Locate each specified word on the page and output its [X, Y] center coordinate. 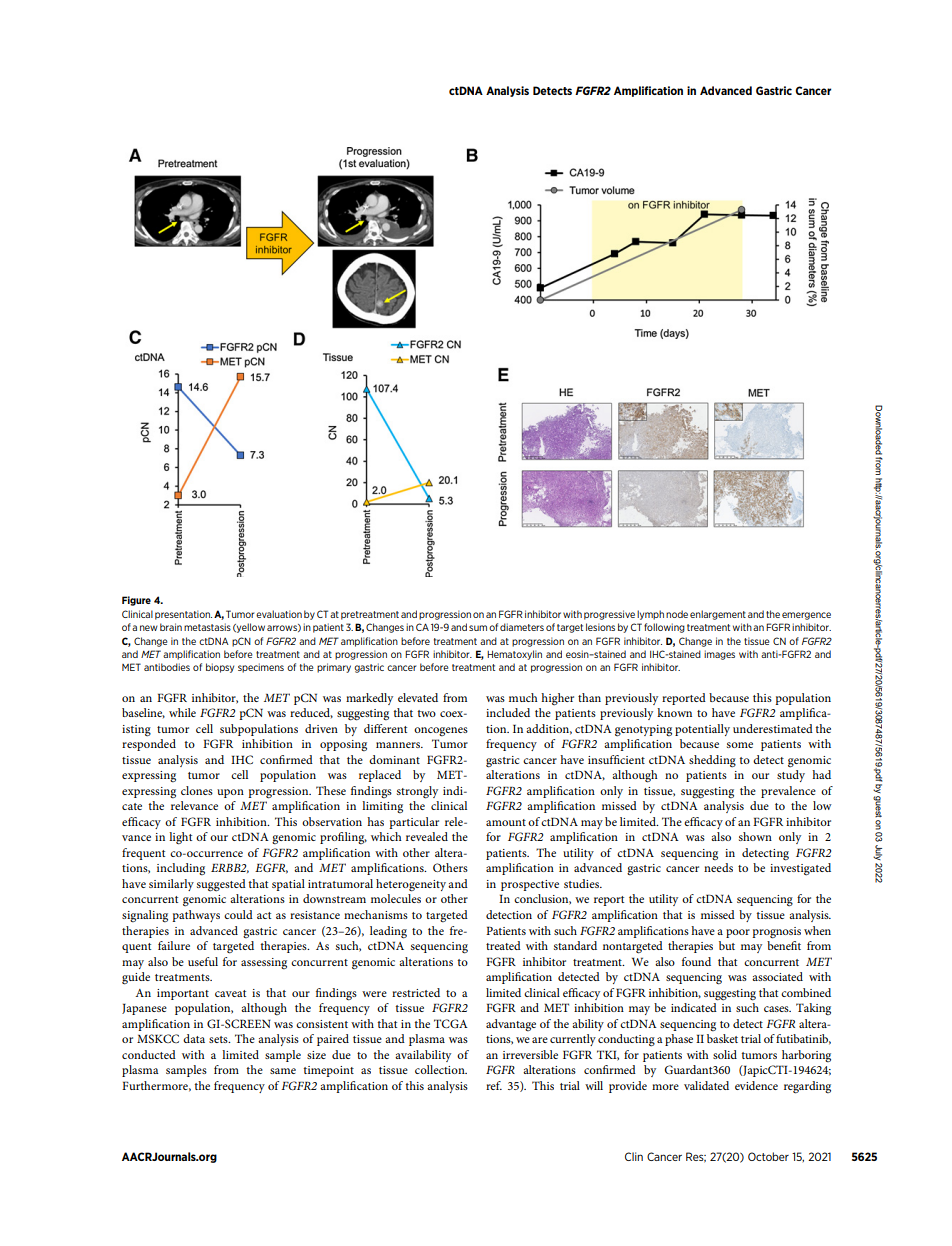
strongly [417, 792]
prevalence [788, 792]
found [696, 961]
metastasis [207, 627]
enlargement [718, 615]
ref [494, 1085]
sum [478, 628]
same [283, 1071]
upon [230, 793]
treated [503, 945]
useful [203, 961]
